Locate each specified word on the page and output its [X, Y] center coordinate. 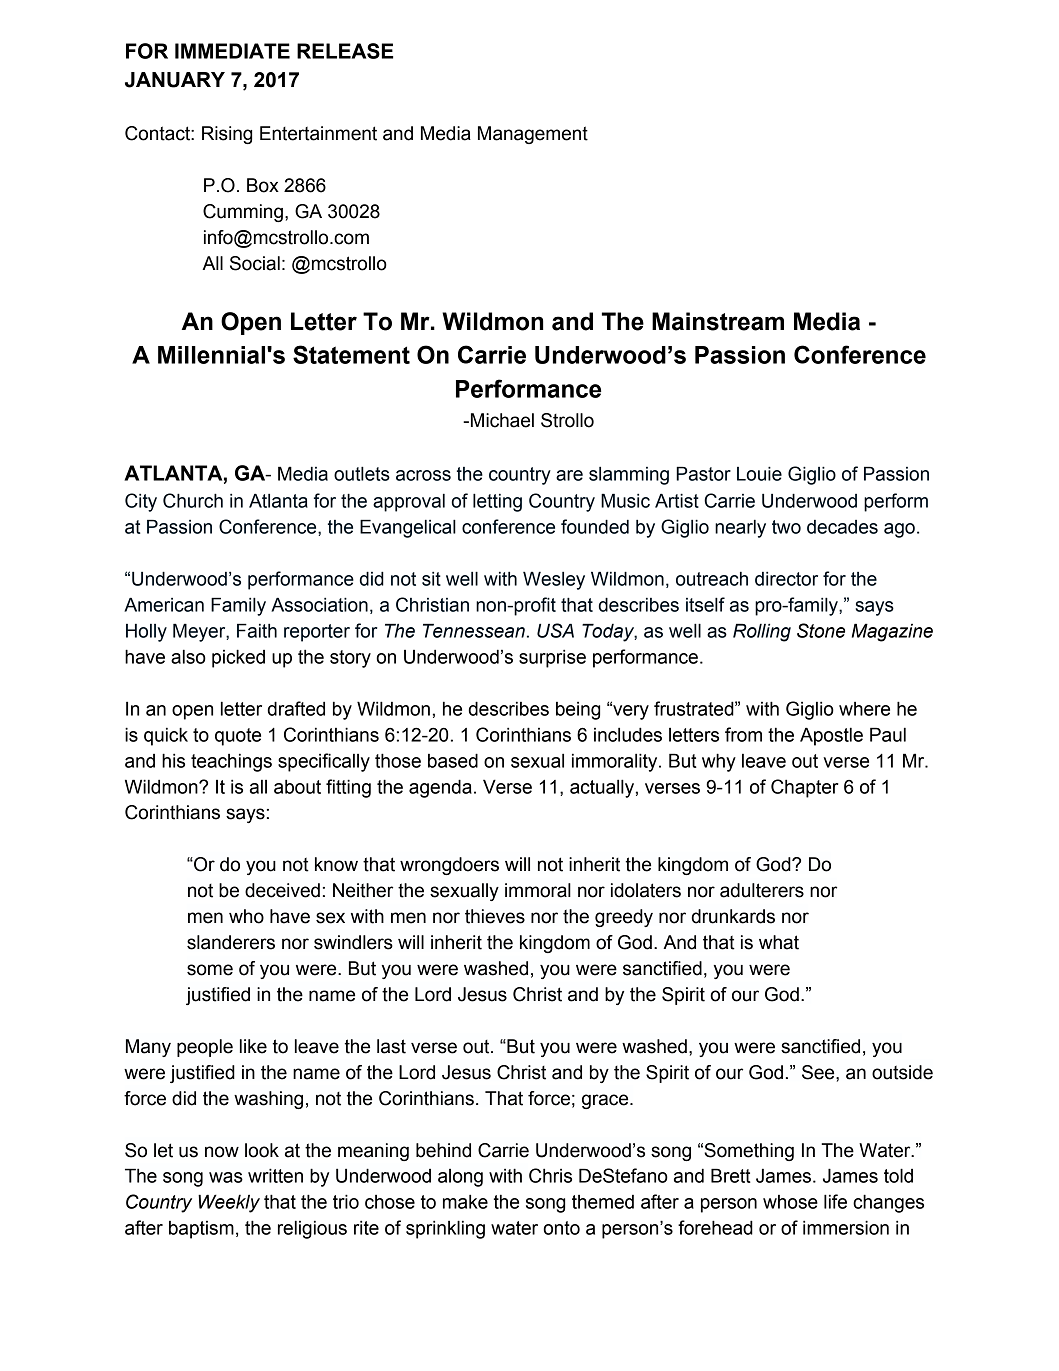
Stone [821, 630]
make [465, 1201]
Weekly [229, 1203]
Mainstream [718, 321]
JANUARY [175, 80]
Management [533, 135]
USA [555, 630]
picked [238, 658]
